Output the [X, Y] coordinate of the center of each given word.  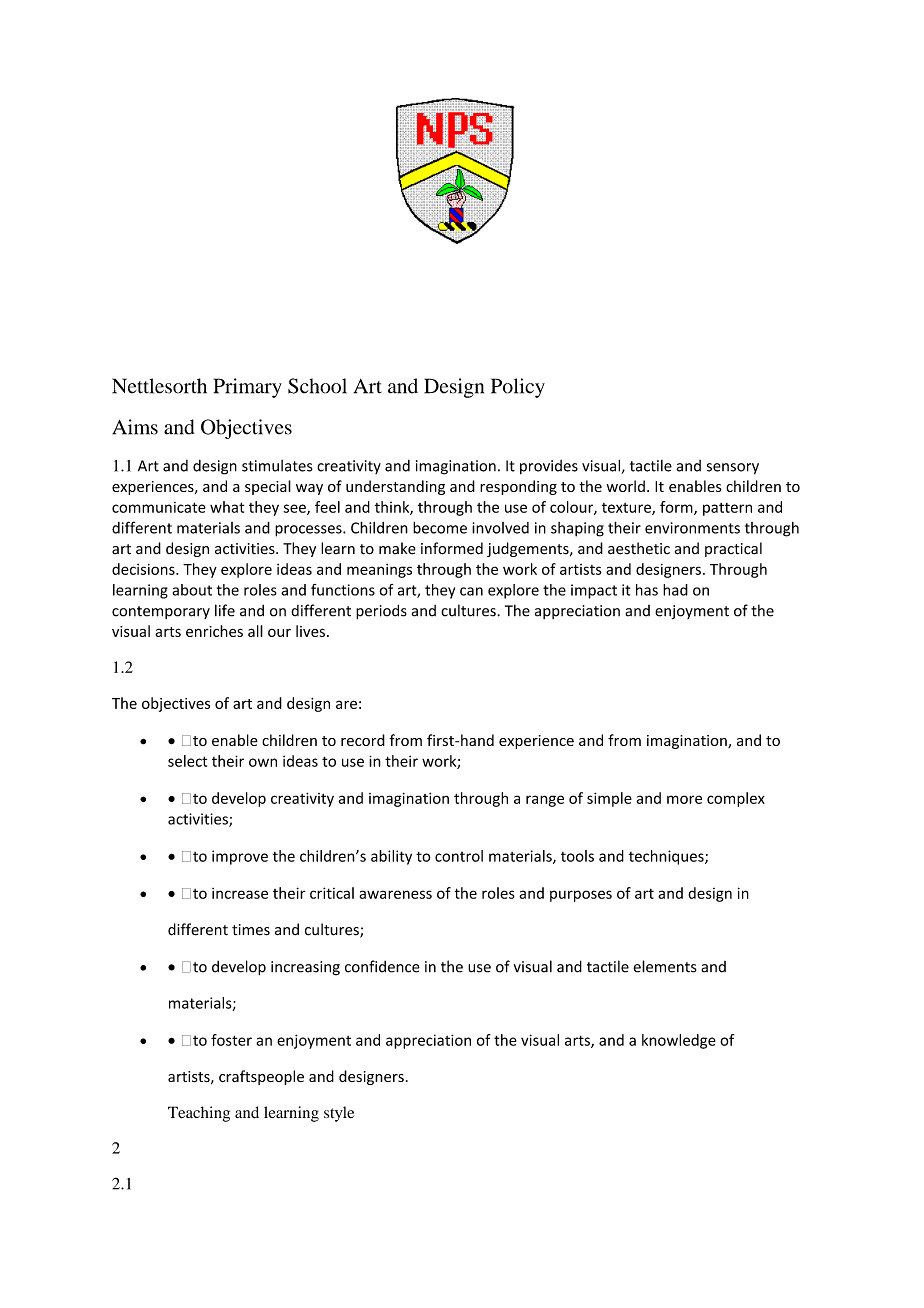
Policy [518, 388]
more [684, 799]
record [363, 740]
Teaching [199, 1114]
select [187, 761]
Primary [248, 388]
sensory [733, 469]
